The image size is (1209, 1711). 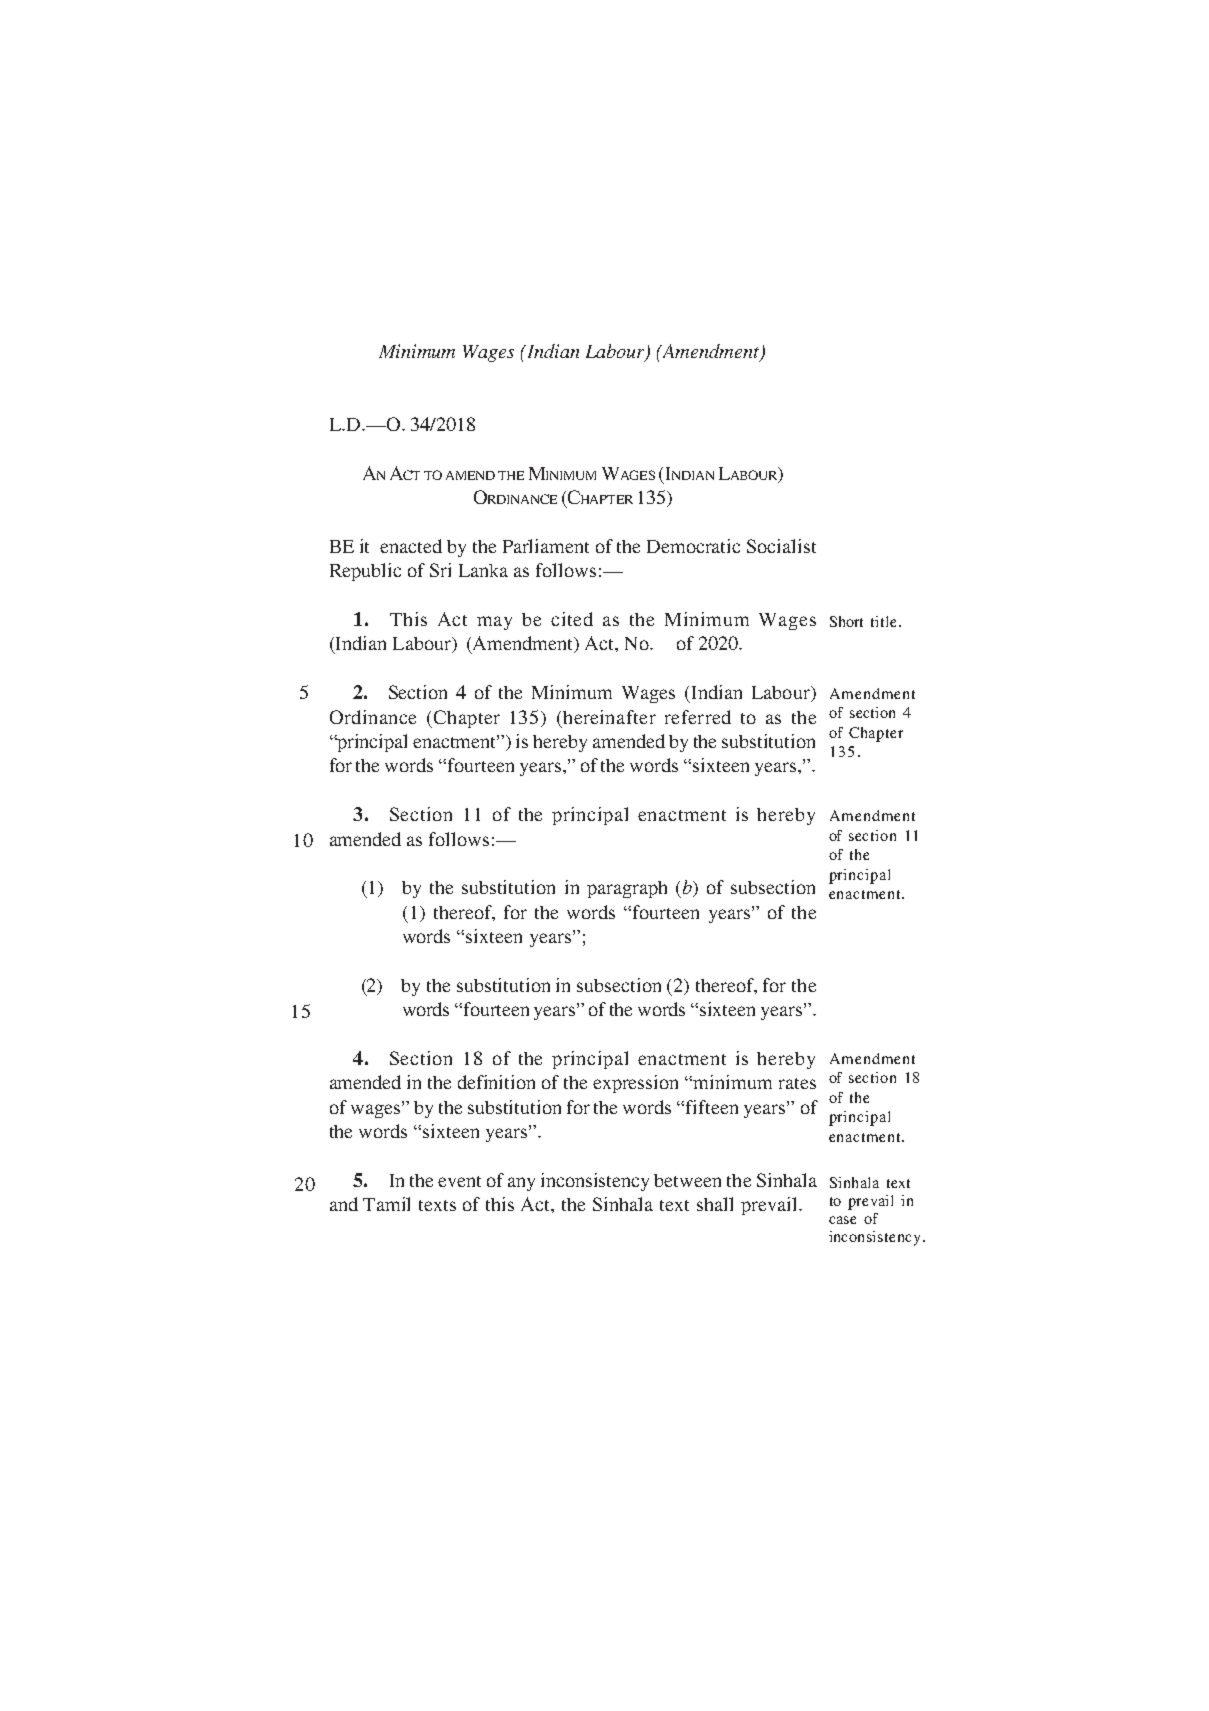 What do you see at coordinates (521, 1184) in the screenshot?
I see `any` at bounding box center [521, 1184].
